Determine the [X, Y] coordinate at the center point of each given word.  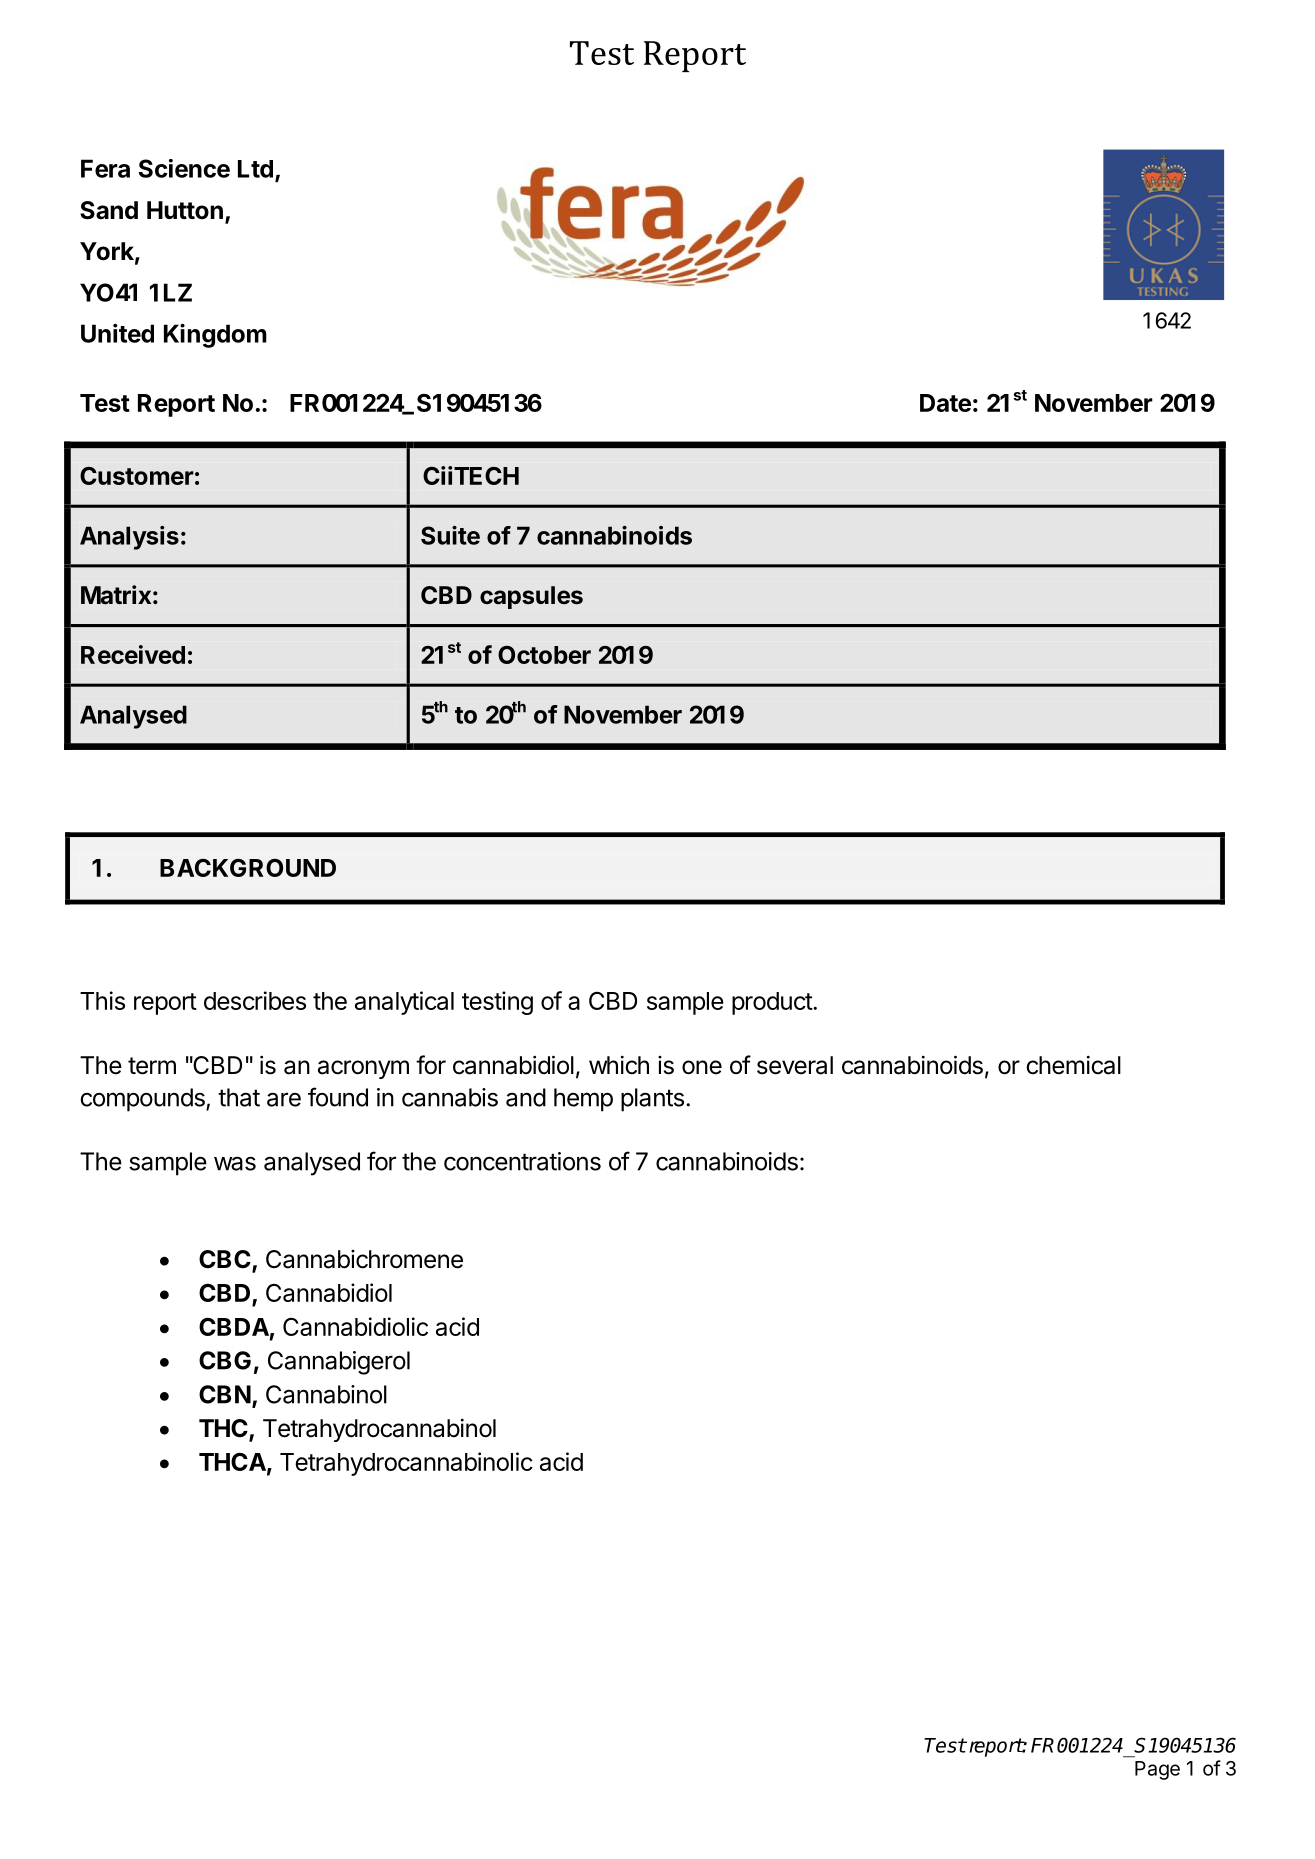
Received [133, 654]
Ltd [255, 169]
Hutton [185, 210]
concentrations [522, 1161]
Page [1157, 1770]
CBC [226, 1260]
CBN [225, 1394]
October [544, 655]
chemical [1073, 1065]
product [773, 1003]
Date [945, 403]
